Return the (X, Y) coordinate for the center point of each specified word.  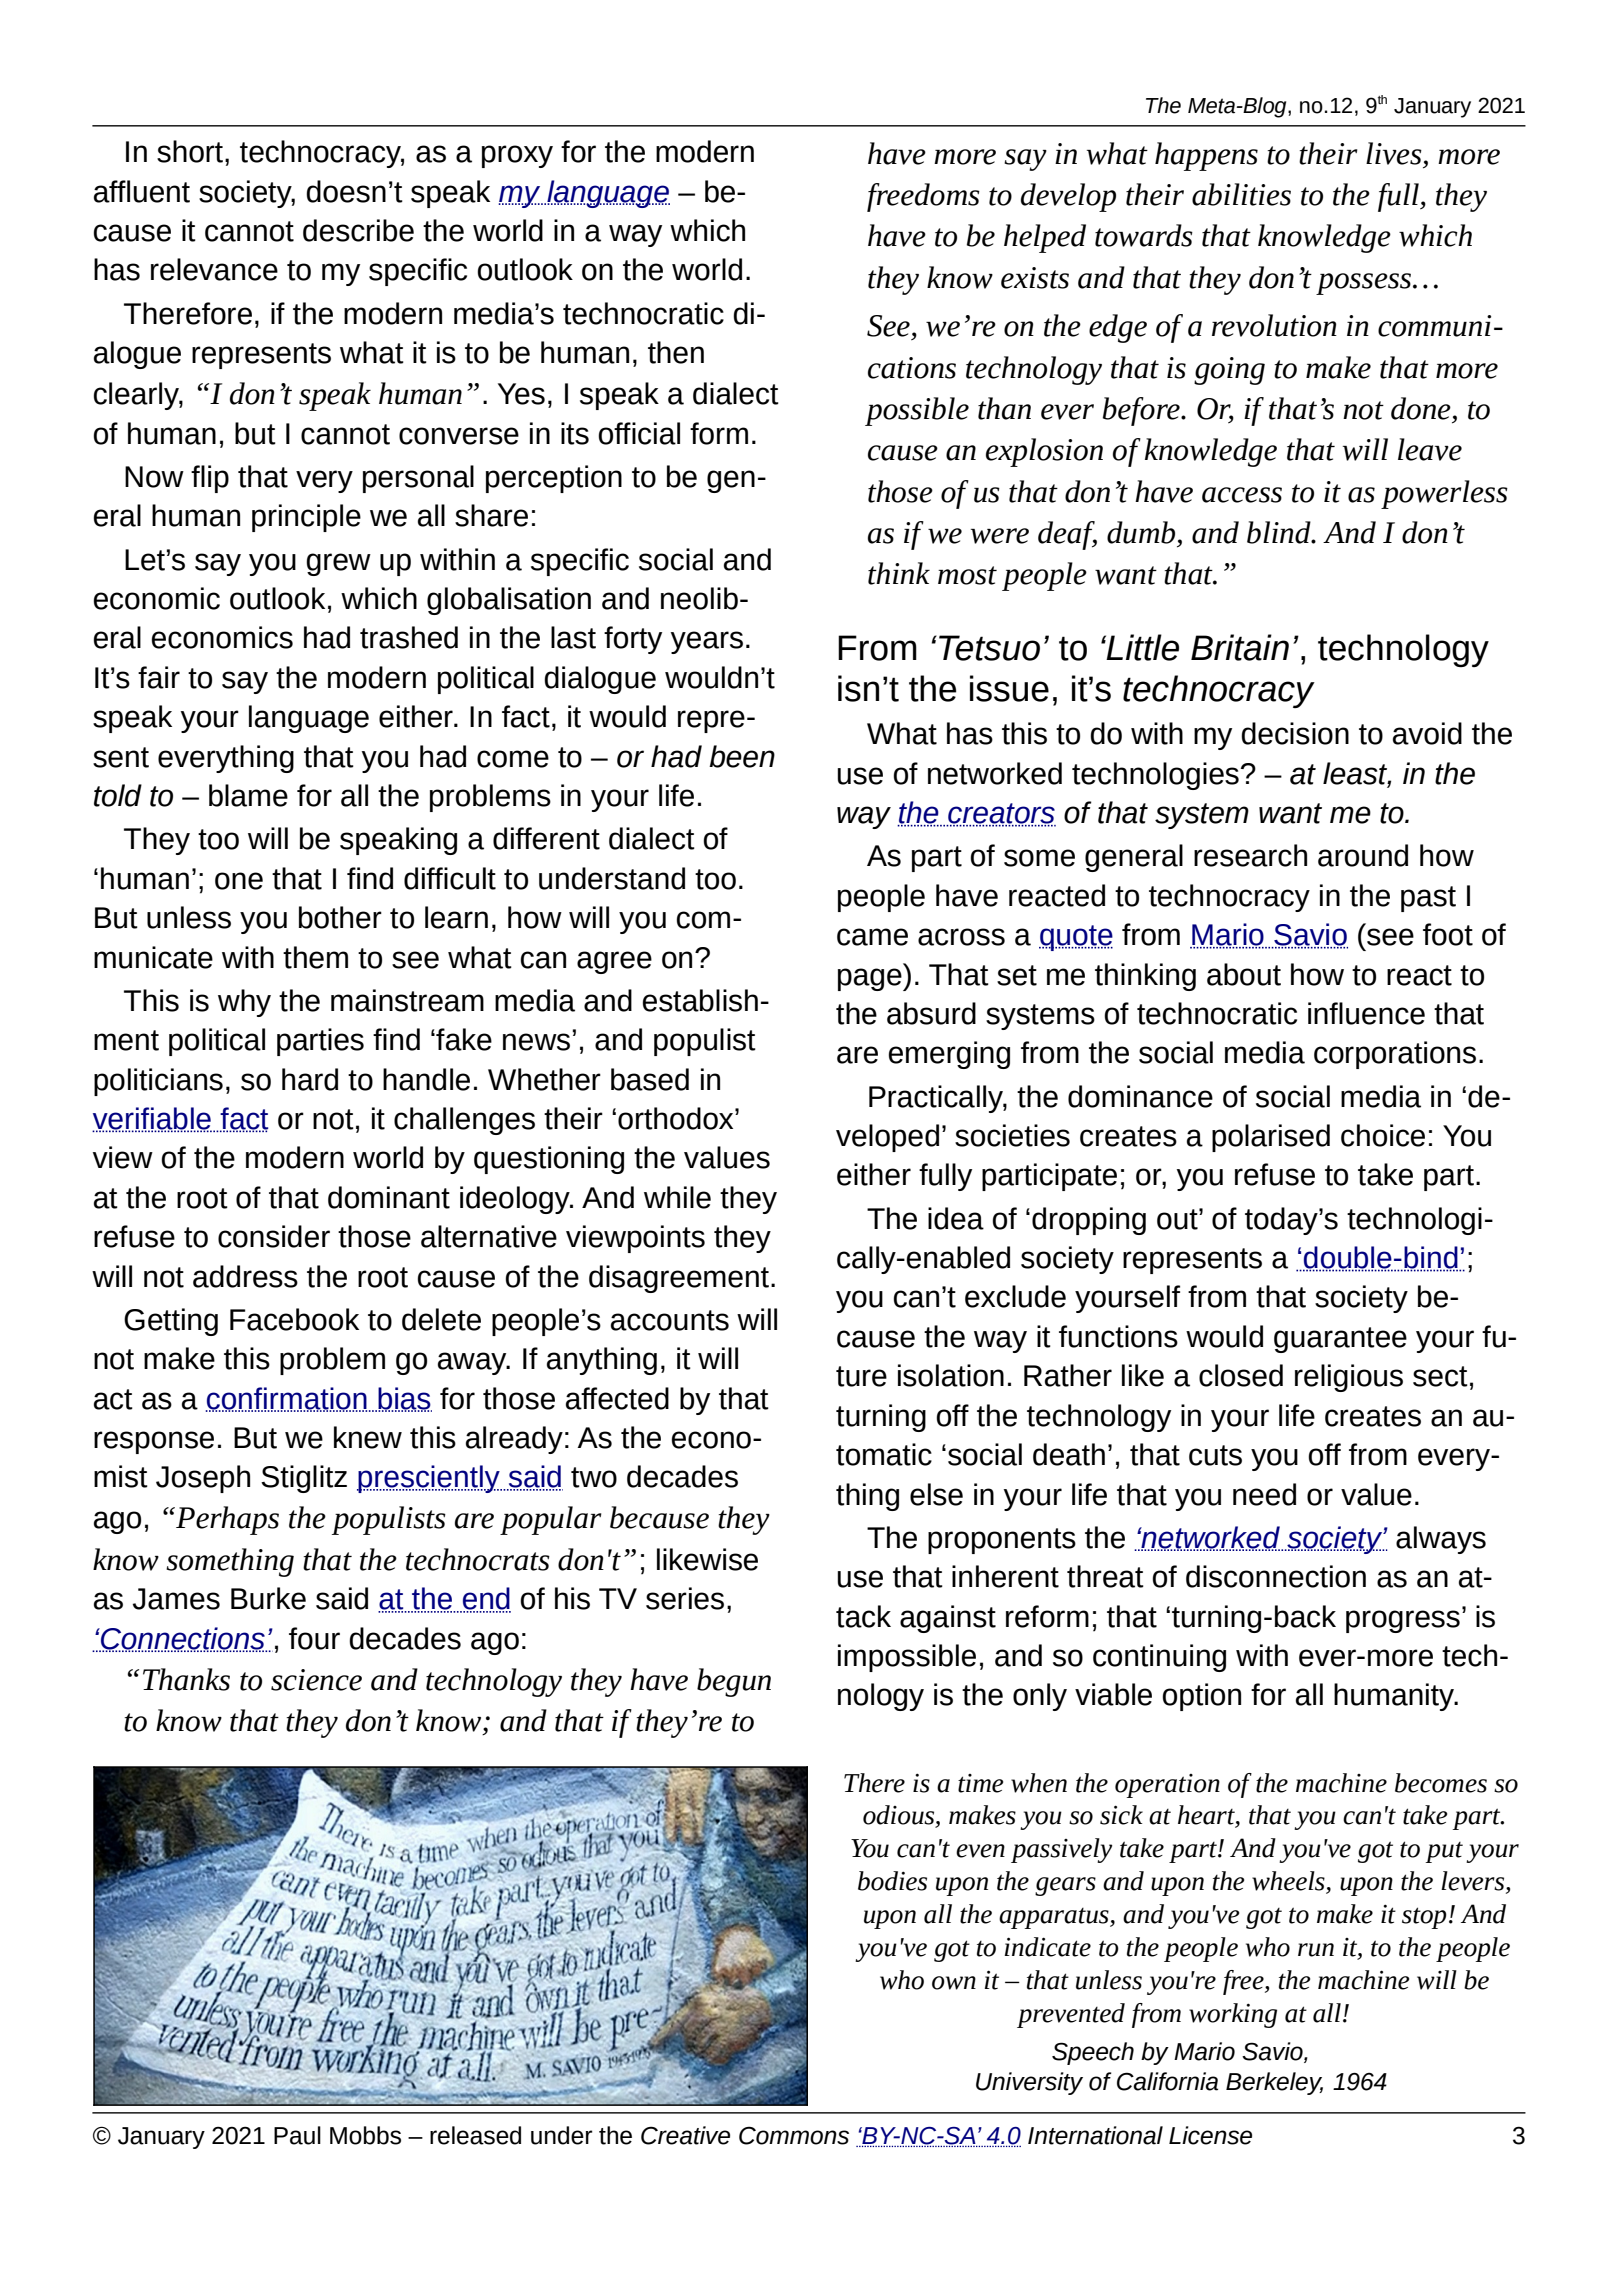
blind (1280, 532)
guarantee (1340, 1340)
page (871, 979)
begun (734, 1682)
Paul (297, 2135)
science (316, 1680)
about (1244, 974)
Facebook (294, 1319)
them (315, 957)
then (676, 352)
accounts (670, 1320)
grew (338, 564)
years (707, 642)
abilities (1241, 194)
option (1201, 1697)
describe (358, 230)
